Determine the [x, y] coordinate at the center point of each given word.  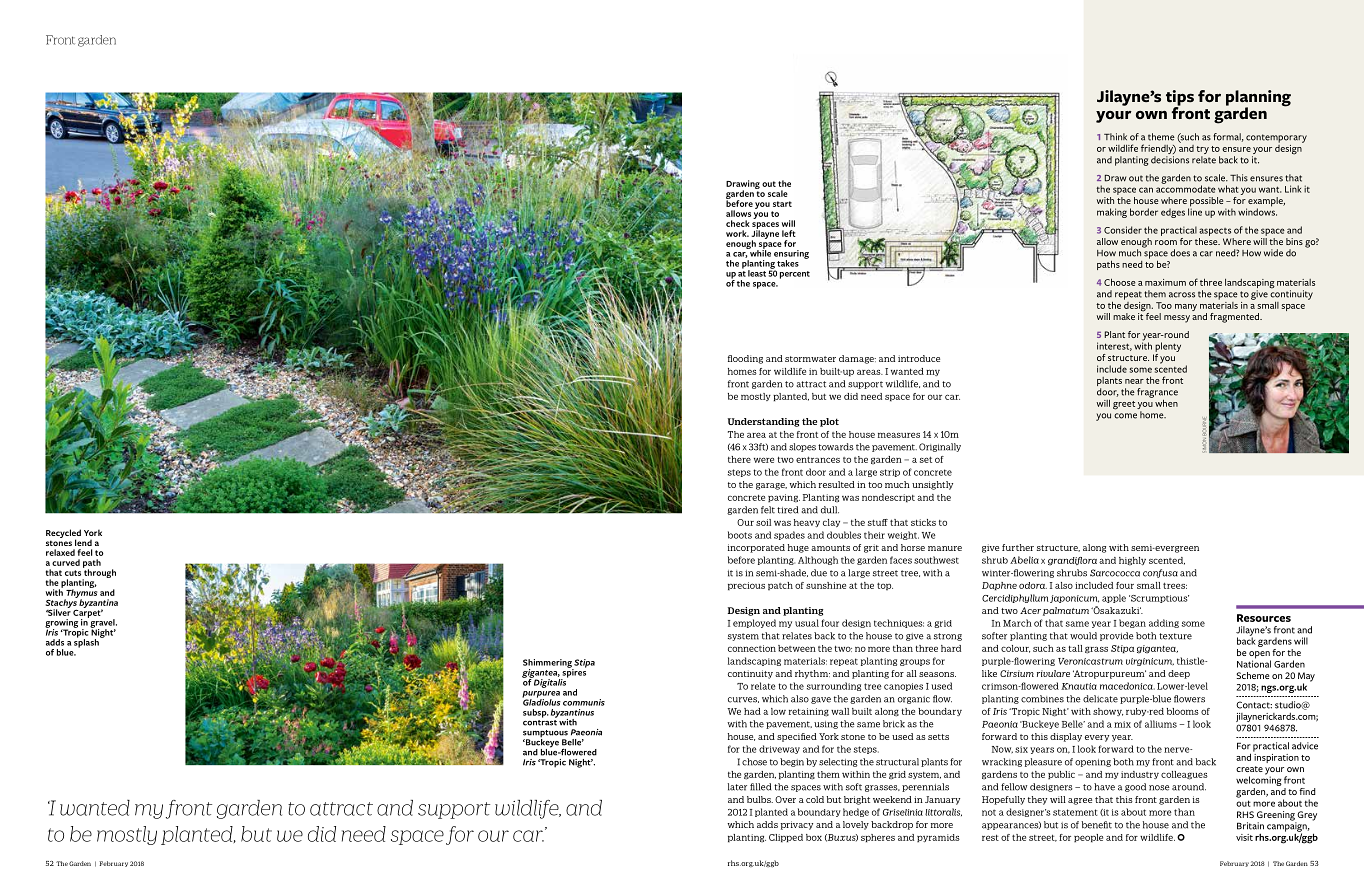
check [738, 223]
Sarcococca [1115, 573]
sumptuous [545, 735]
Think [1115, 136]
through [99, 574]
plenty [1168, 347]
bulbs [760, 799]
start [782, 204]
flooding [745, 359]
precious [746, 586]
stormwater [810, 359]
